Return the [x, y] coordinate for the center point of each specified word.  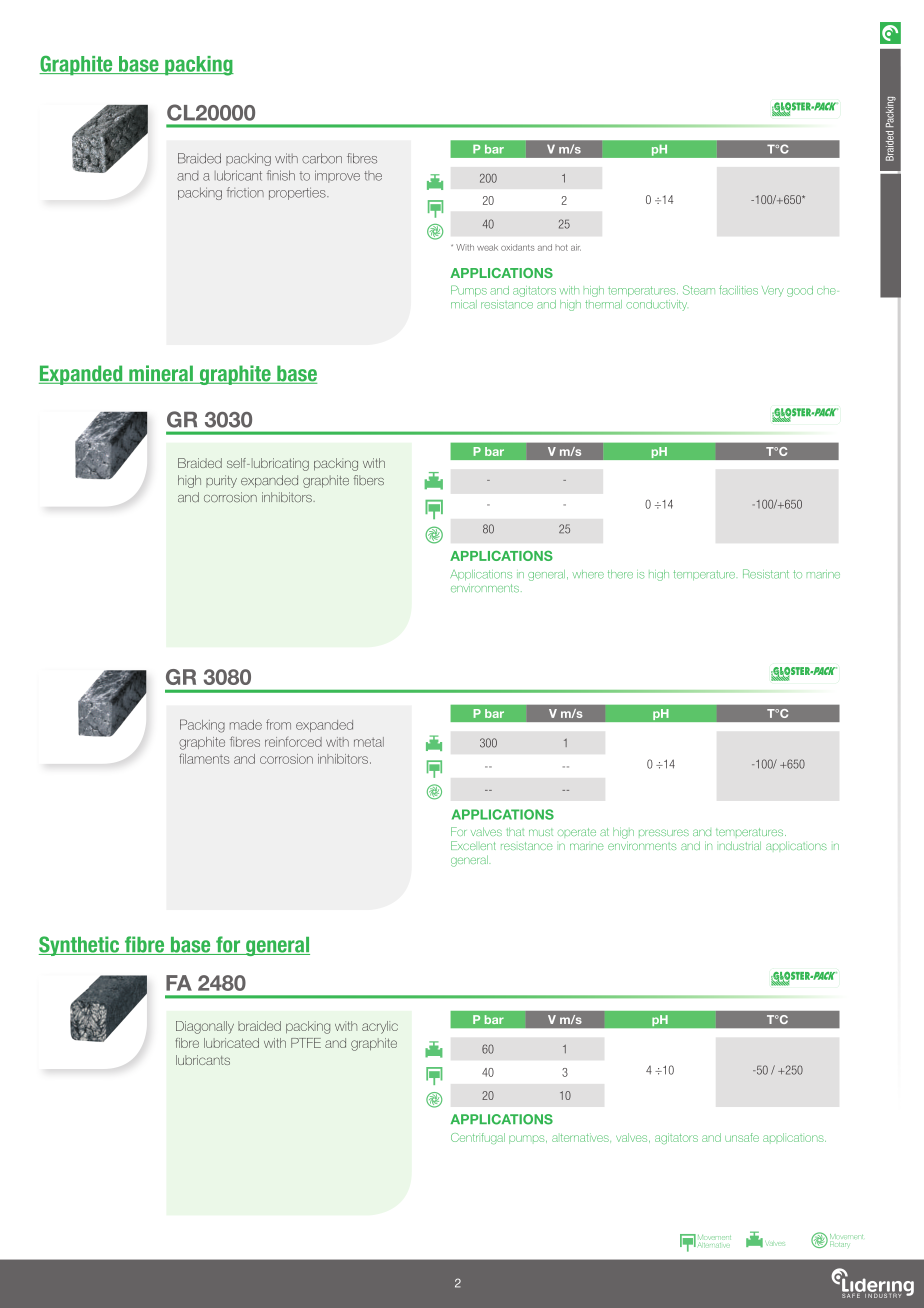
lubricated [231, 1043]
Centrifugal [478, 1138]
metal [369, 742]
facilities [738, 290]
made [246, 725]
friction [245, 192]
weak [487, 247]
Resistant [766, 574]
